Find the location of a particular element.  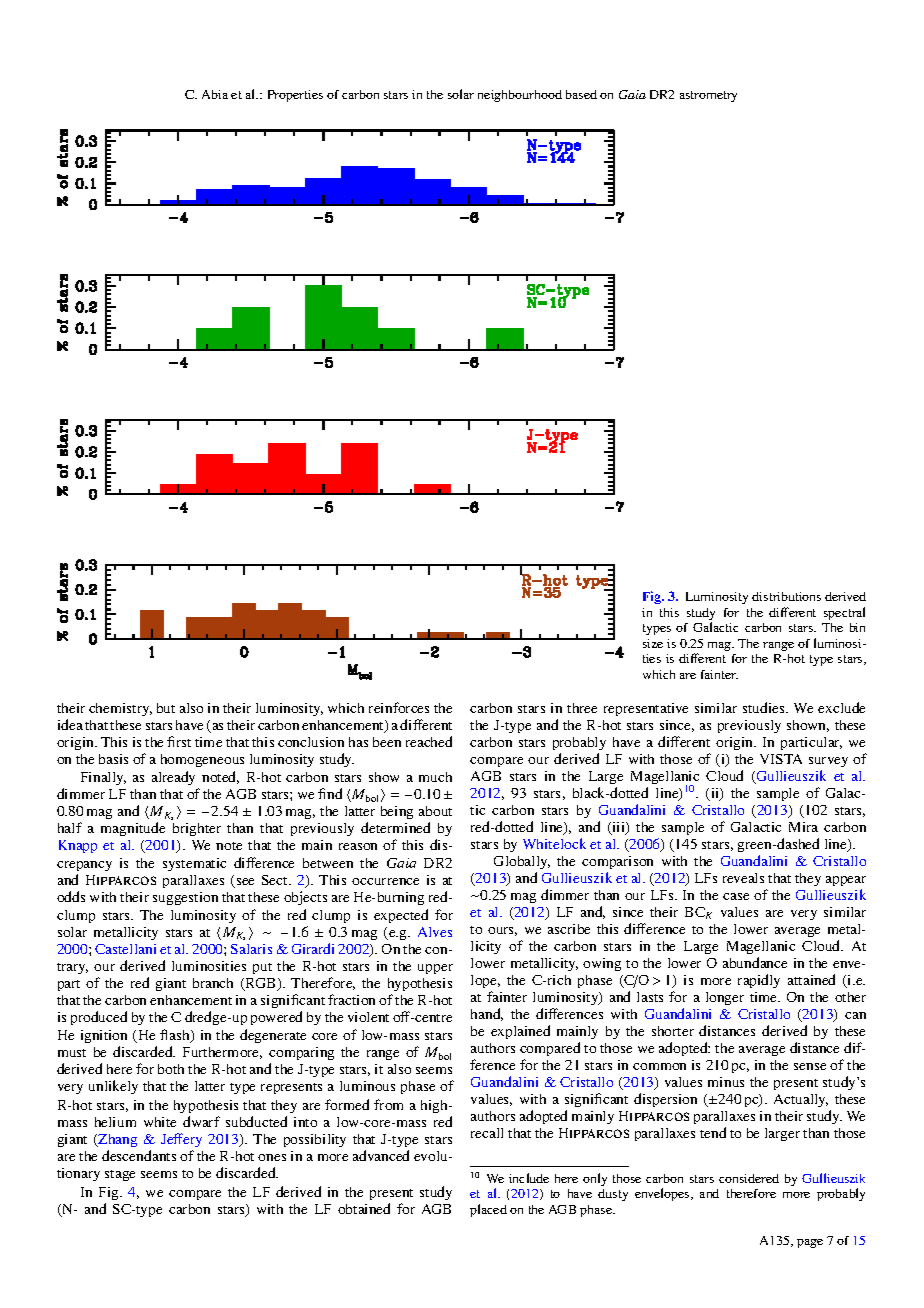

neighbourhood is located at coordinates (520, 96).
